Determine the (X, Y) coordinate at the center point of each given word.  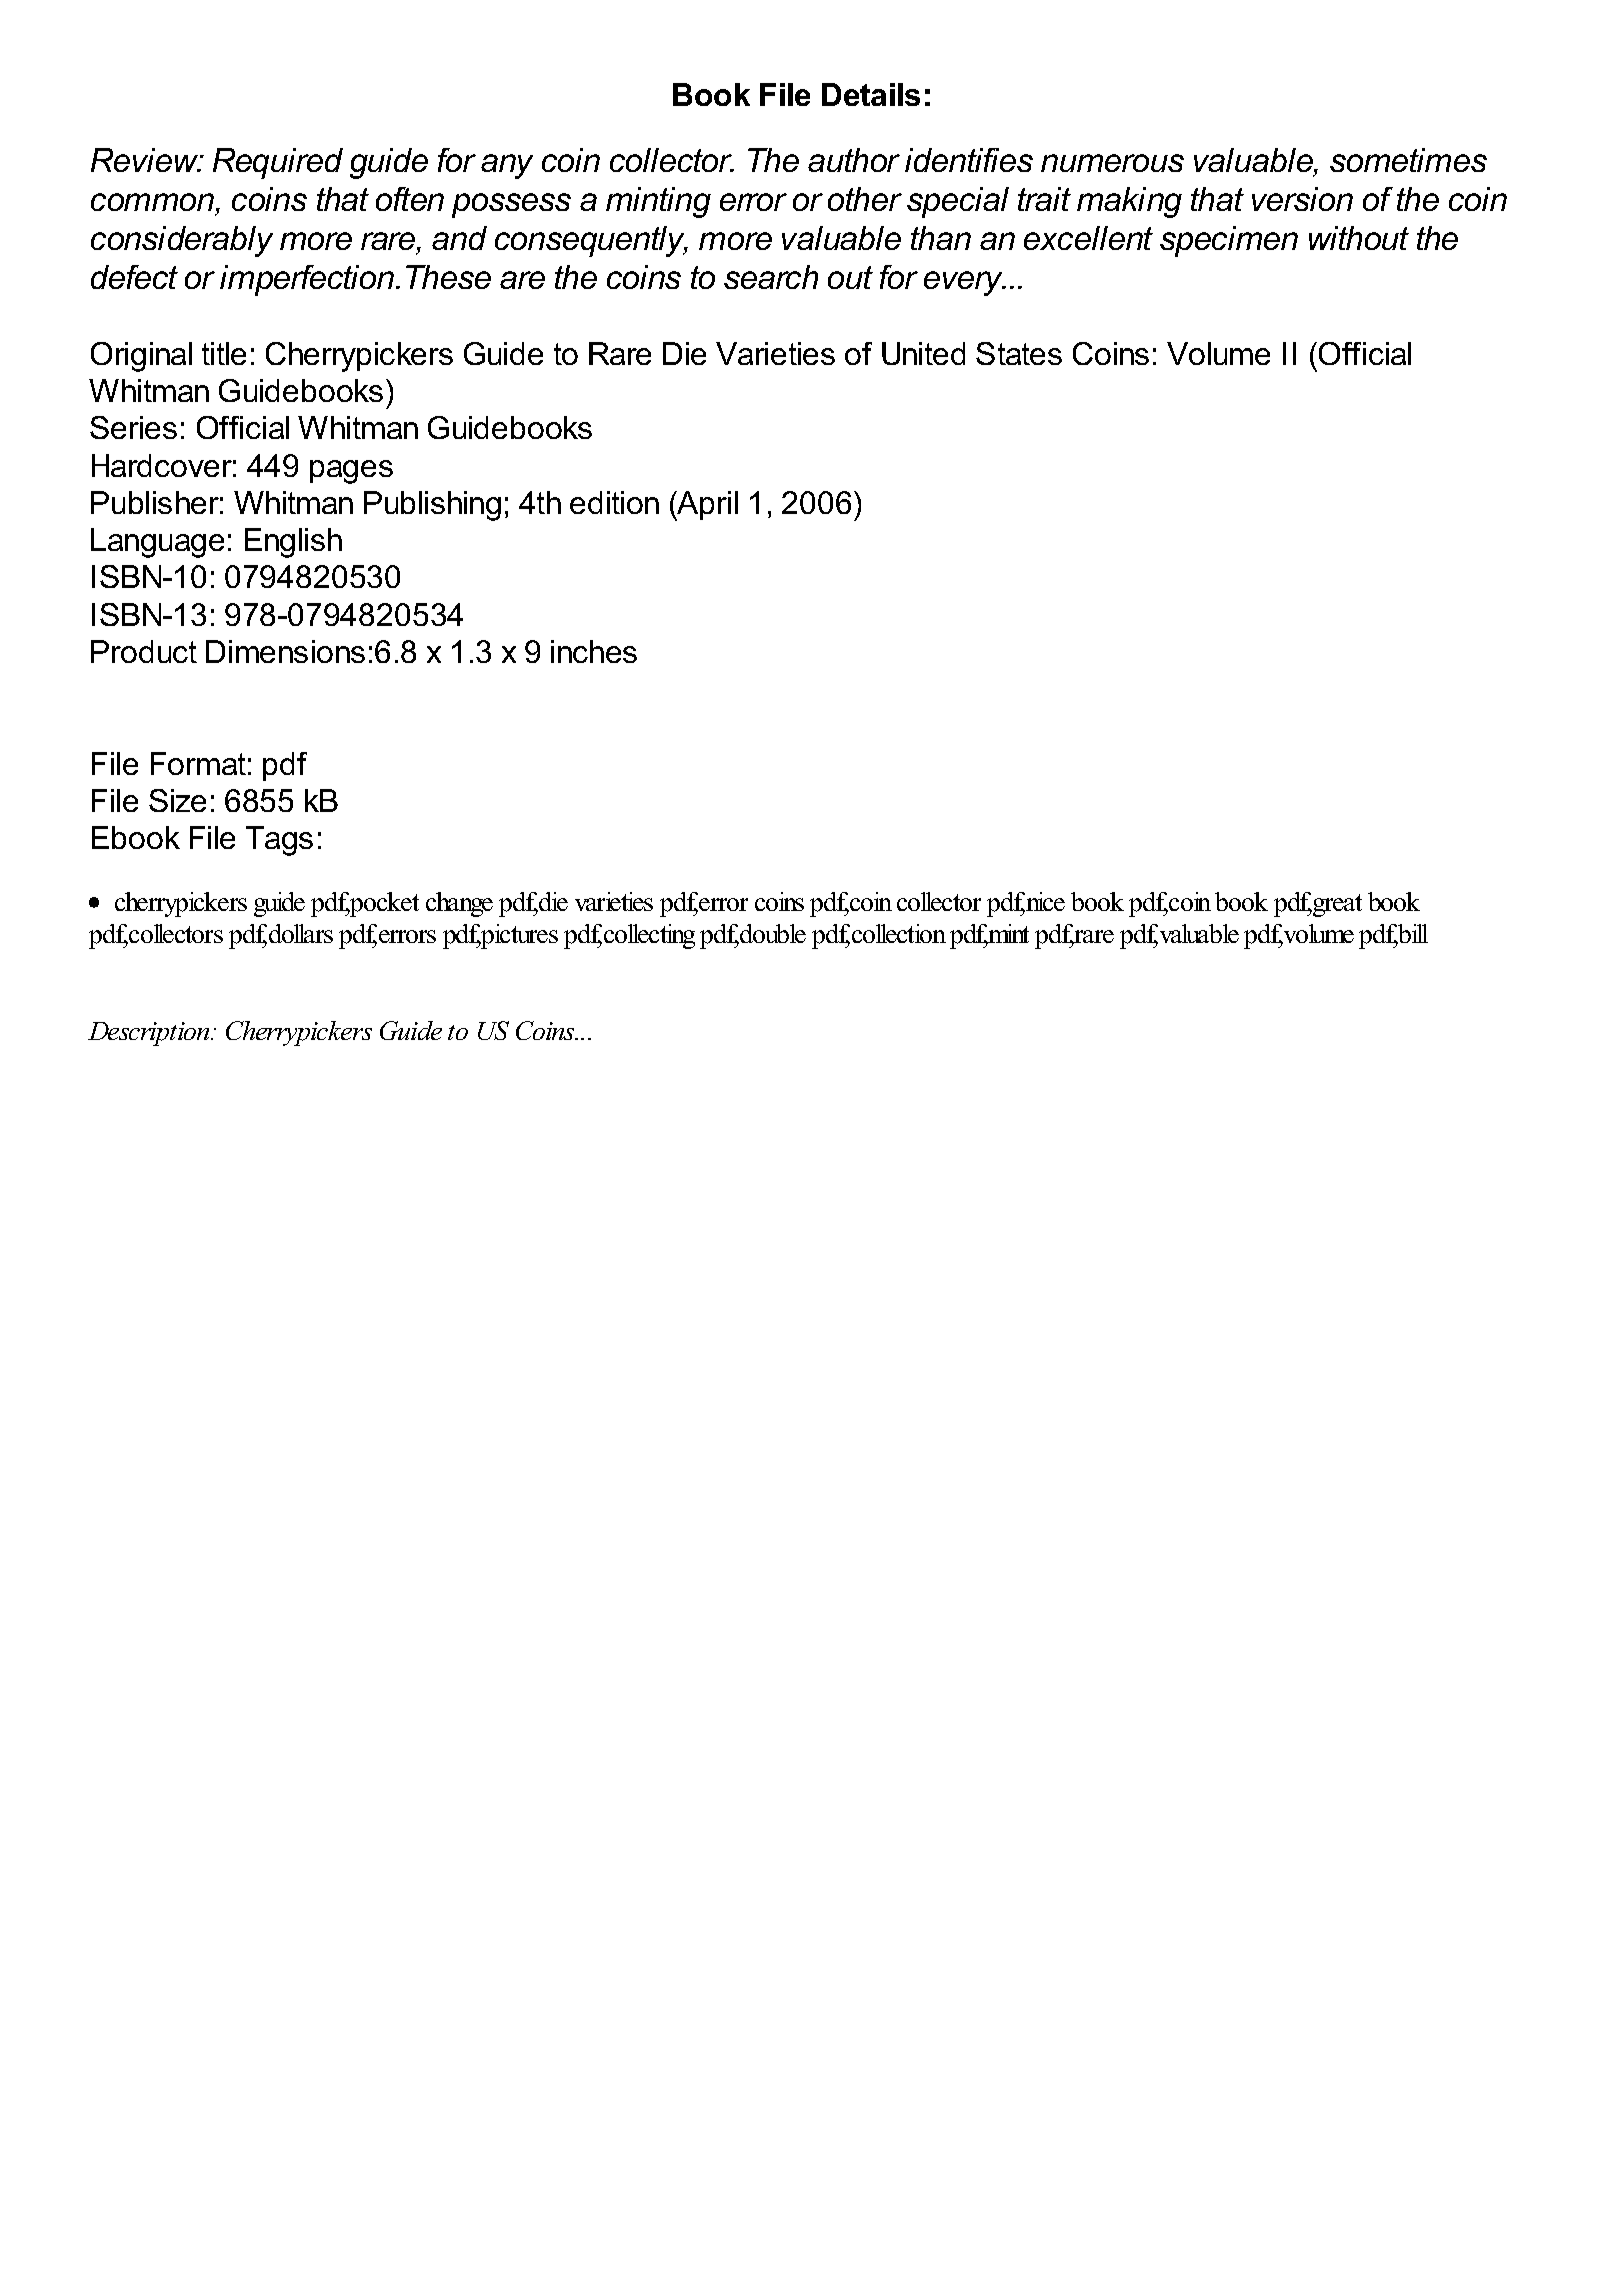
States (1019, 353)
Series (133, 427)
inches (594, 651)
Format (198, 763)
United (923, 353)
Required (278, 163)
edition (614, 502)
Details (871, 94)
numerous (1112, 163)
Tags (279, 841)
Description (150, 1034)
